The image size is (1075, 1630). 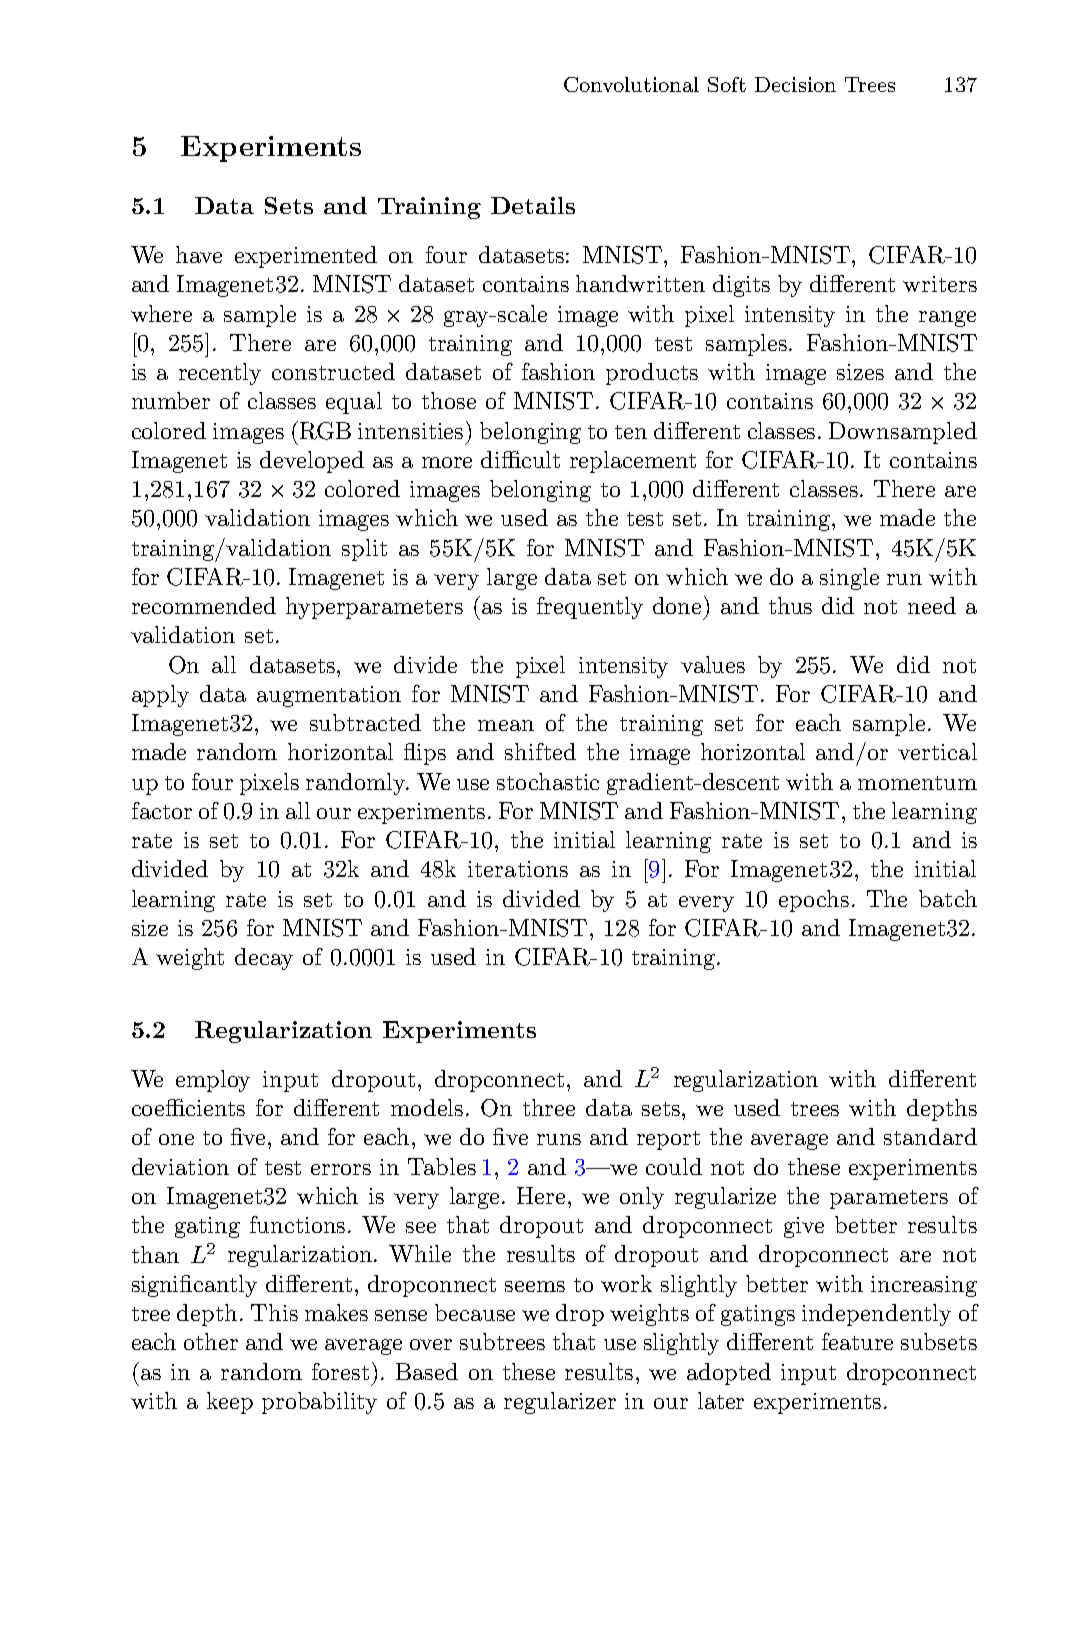 What do you see at coordinates (795, 84) in the page?
I see `Decision` at bounding box center [795, 84].
